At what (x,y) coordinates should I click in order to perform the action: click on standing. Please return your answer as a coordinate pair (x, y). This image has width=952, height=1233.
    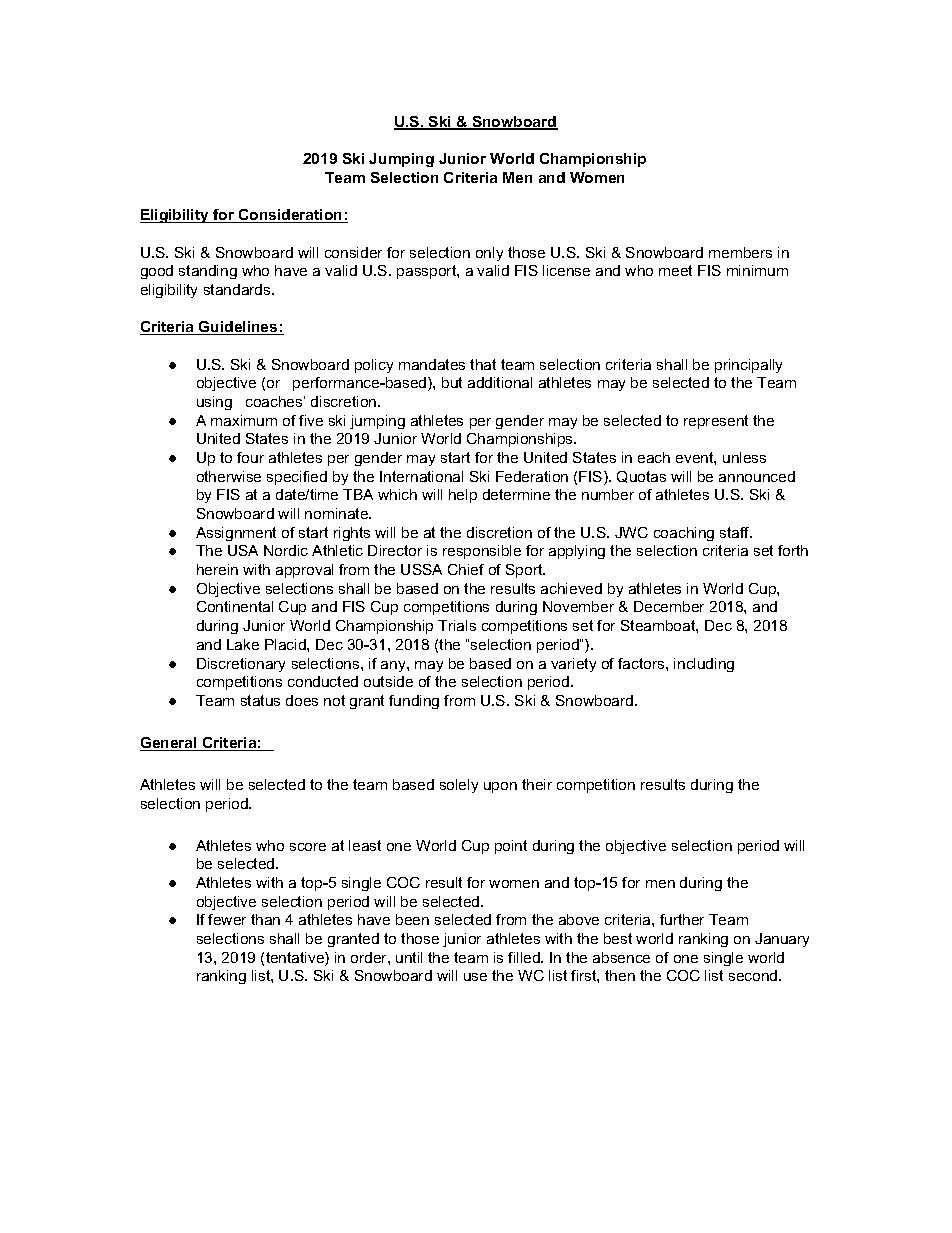
    Looking at the image, I should click on (208, 272).
